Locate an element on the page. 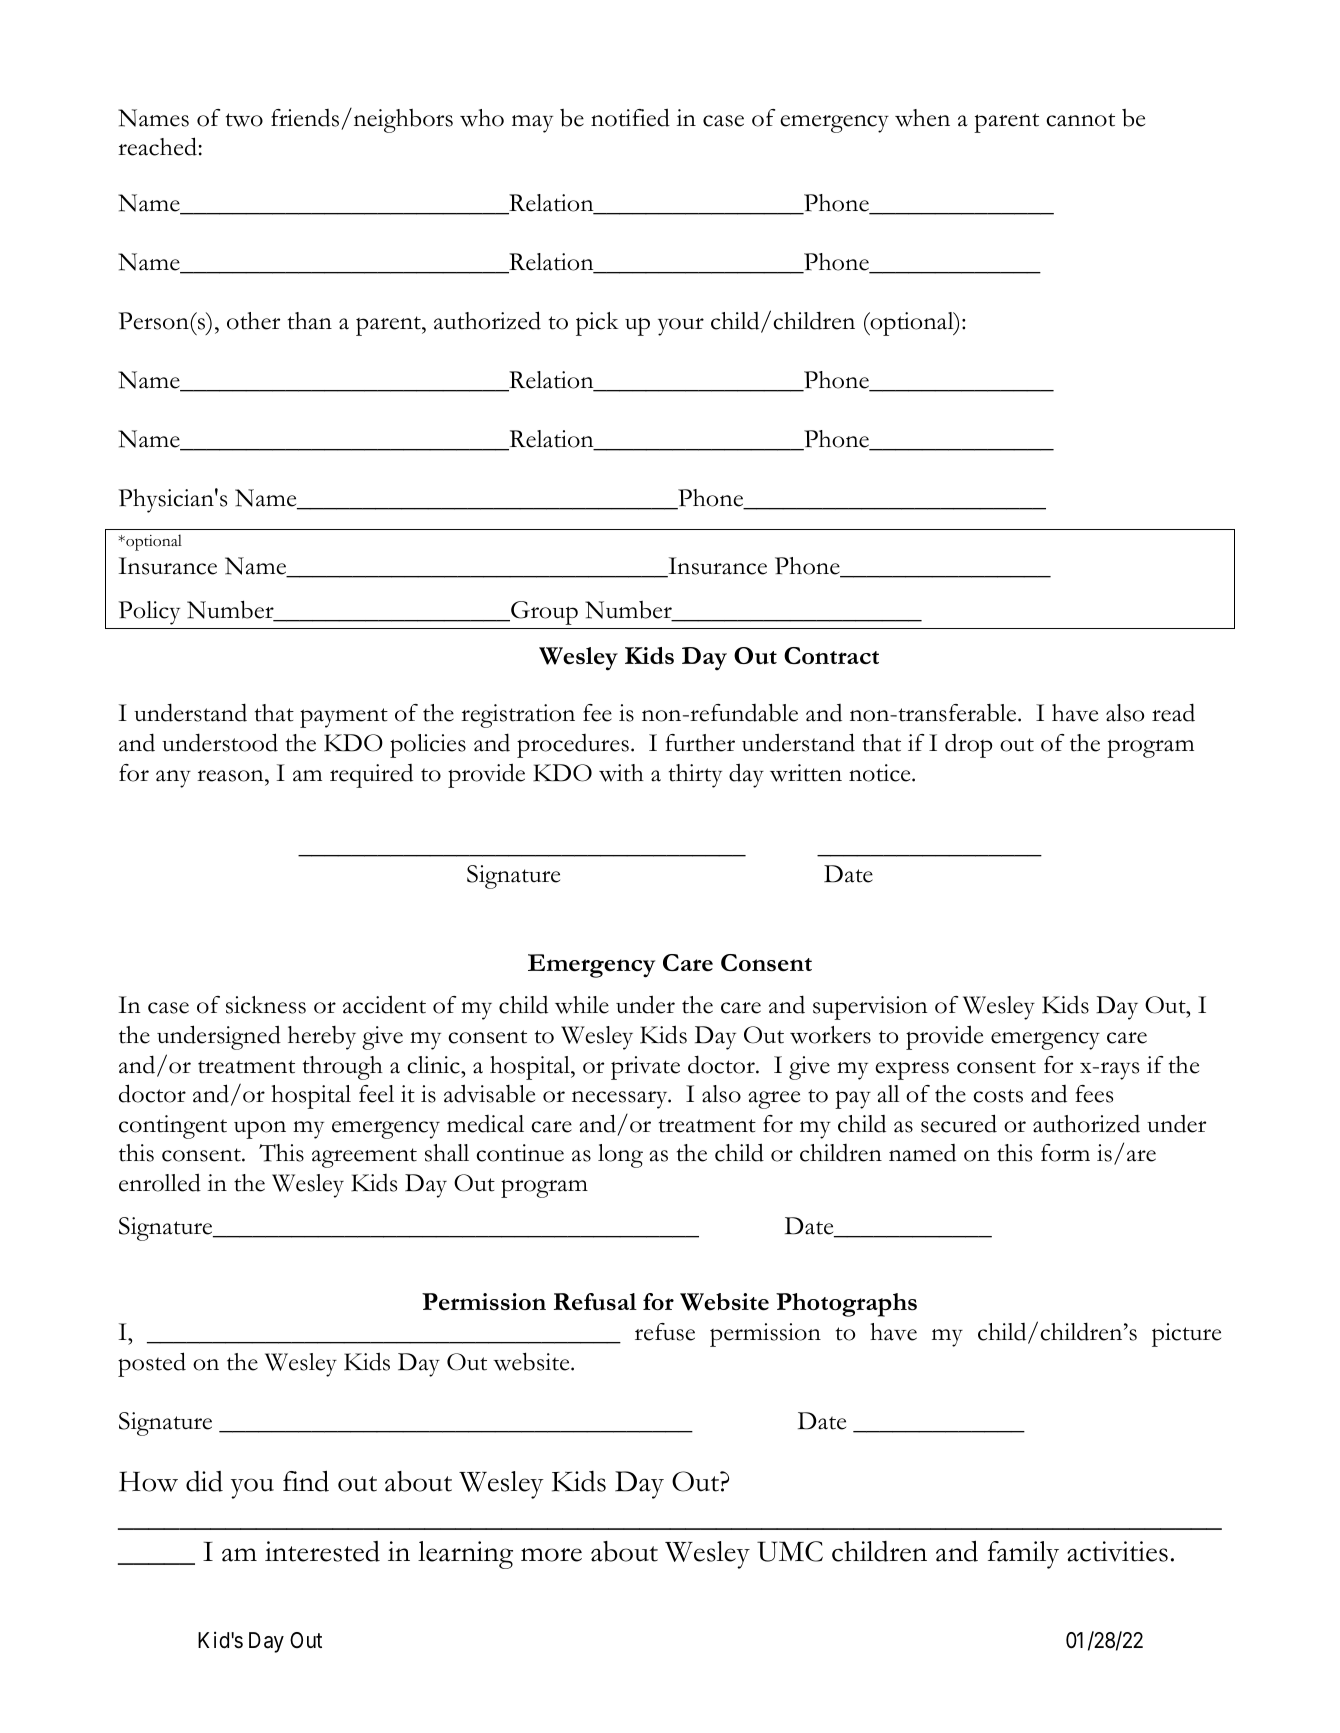 The image size is (1340, 1733). find is located at coordinates (306, 1481).
